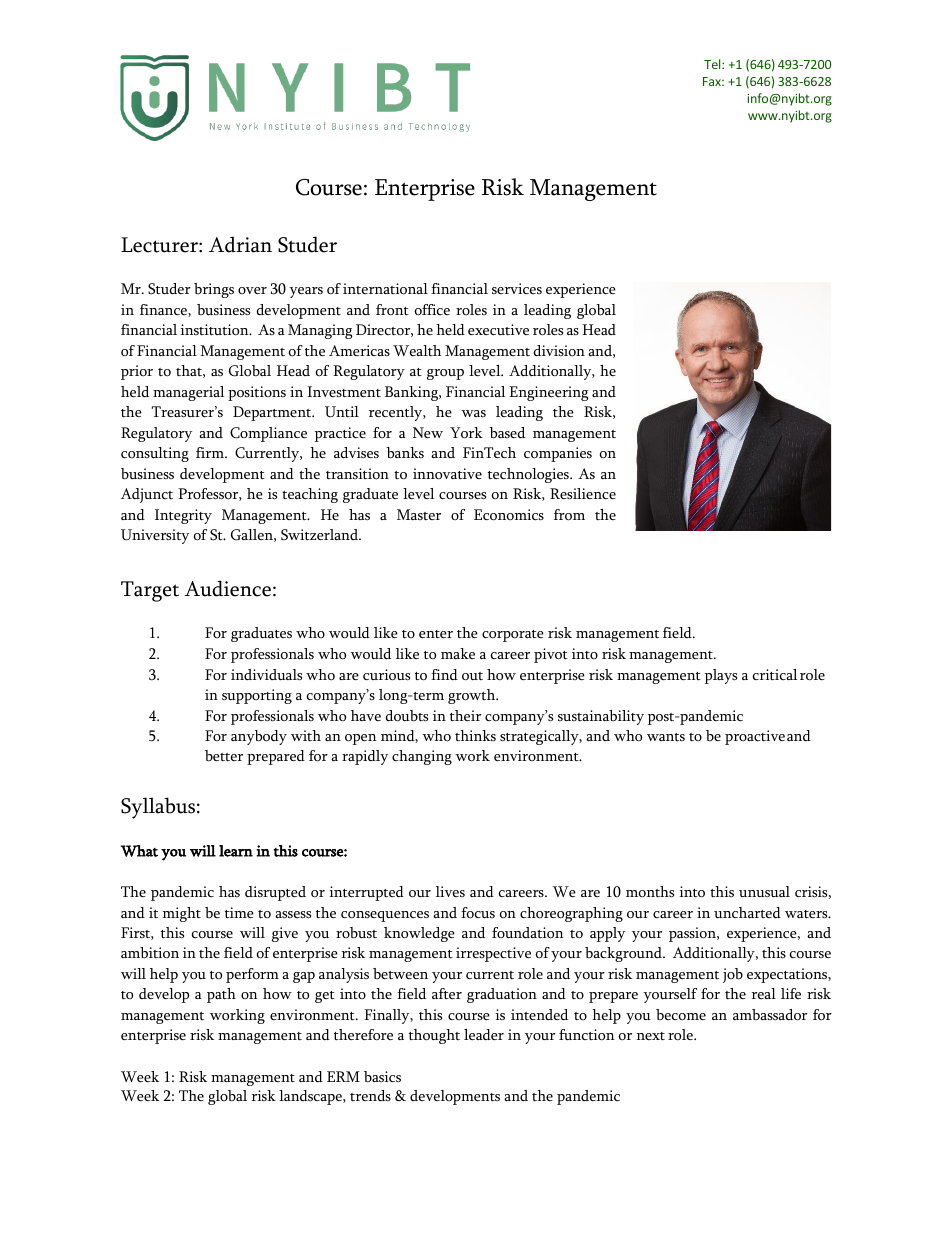  What do you see at coordinates (721, 676) in the document?
I see `plays` at bounding box center [721, 676].
